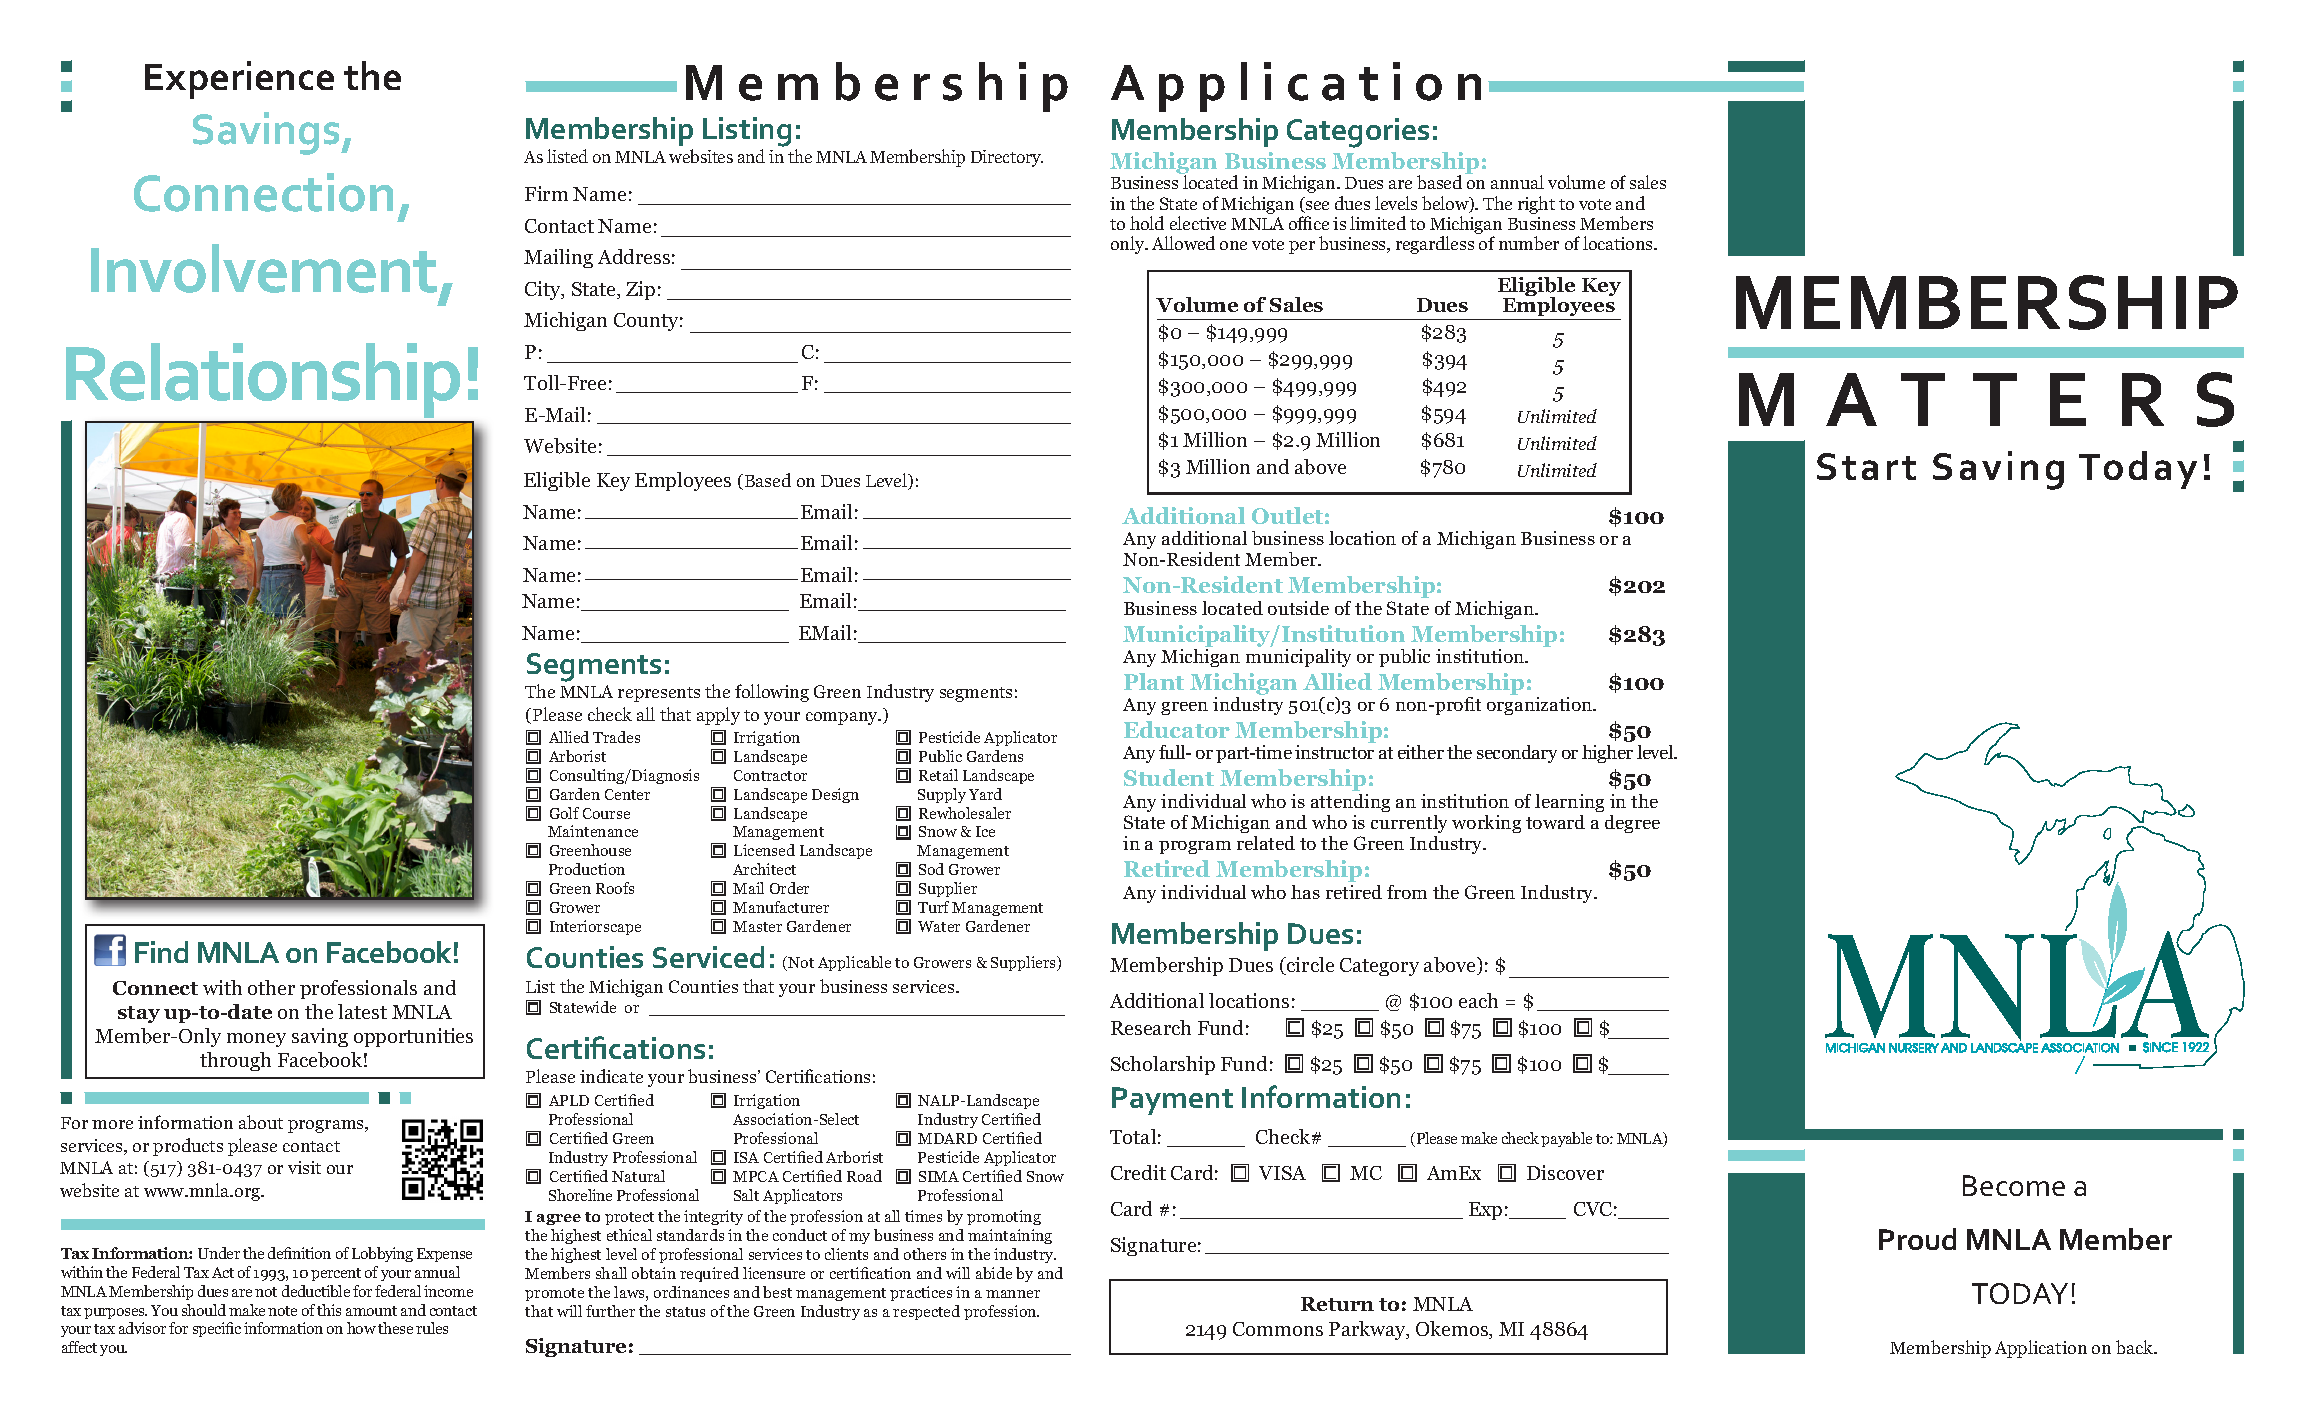 This screenshot has width=2305, height=1415. I want to click on Start, so click(1866, 466).
